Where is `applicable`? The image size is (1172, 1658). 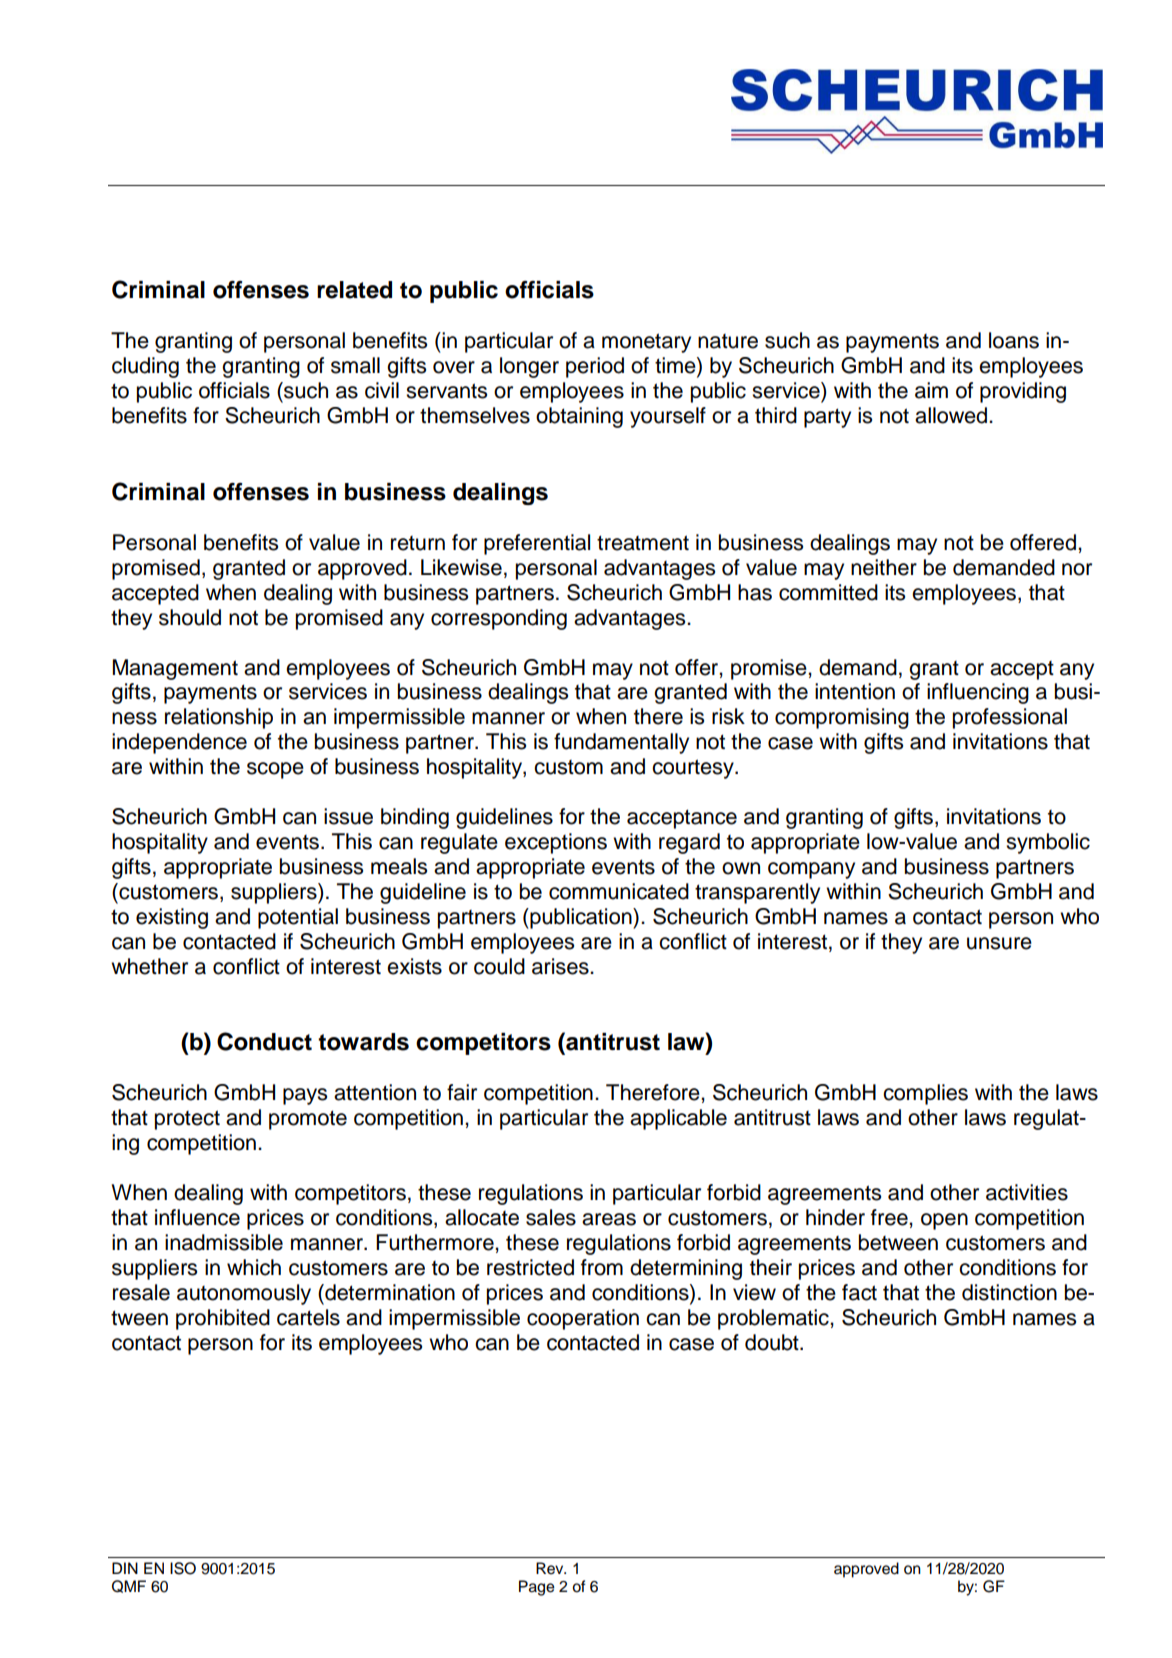
applicable is located at coordinates (678, 1119).
